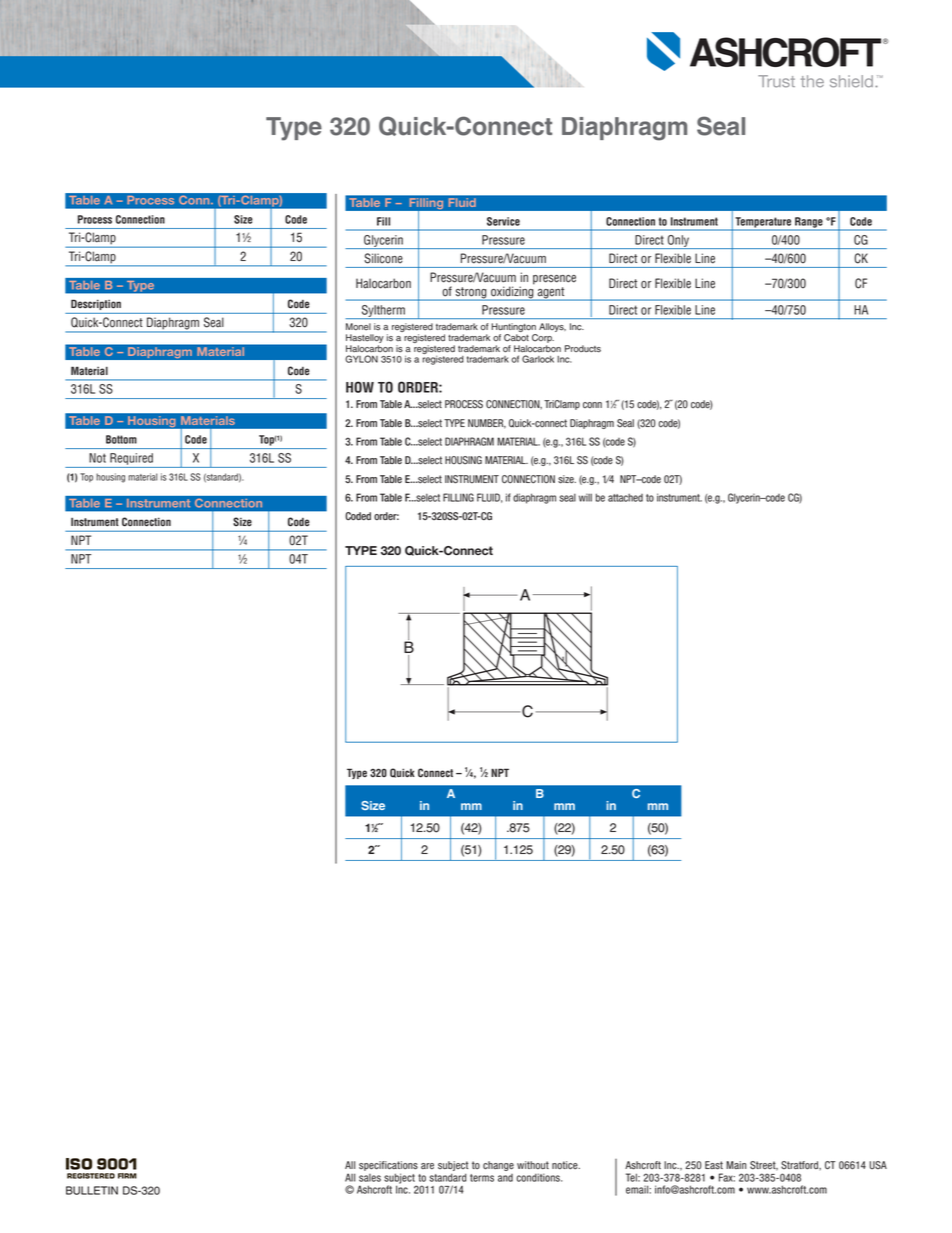 This screenshot has width=952, height=1233. Describe the element at coordinates (96, 304) in the screenshot. I see `Description` at that location.
